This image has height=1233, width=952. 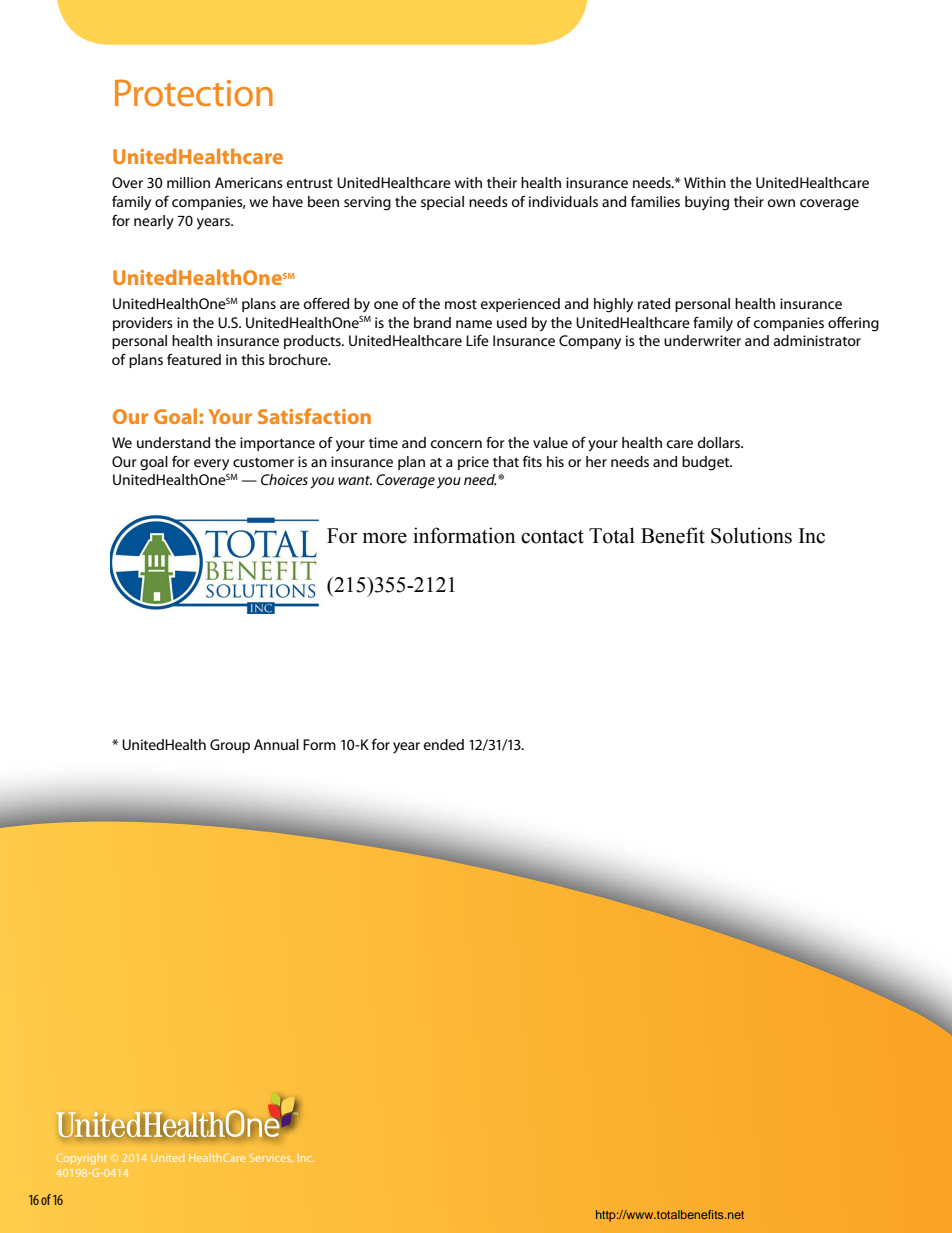 I want to click on Copyright, so click(x=82, y=1159).
